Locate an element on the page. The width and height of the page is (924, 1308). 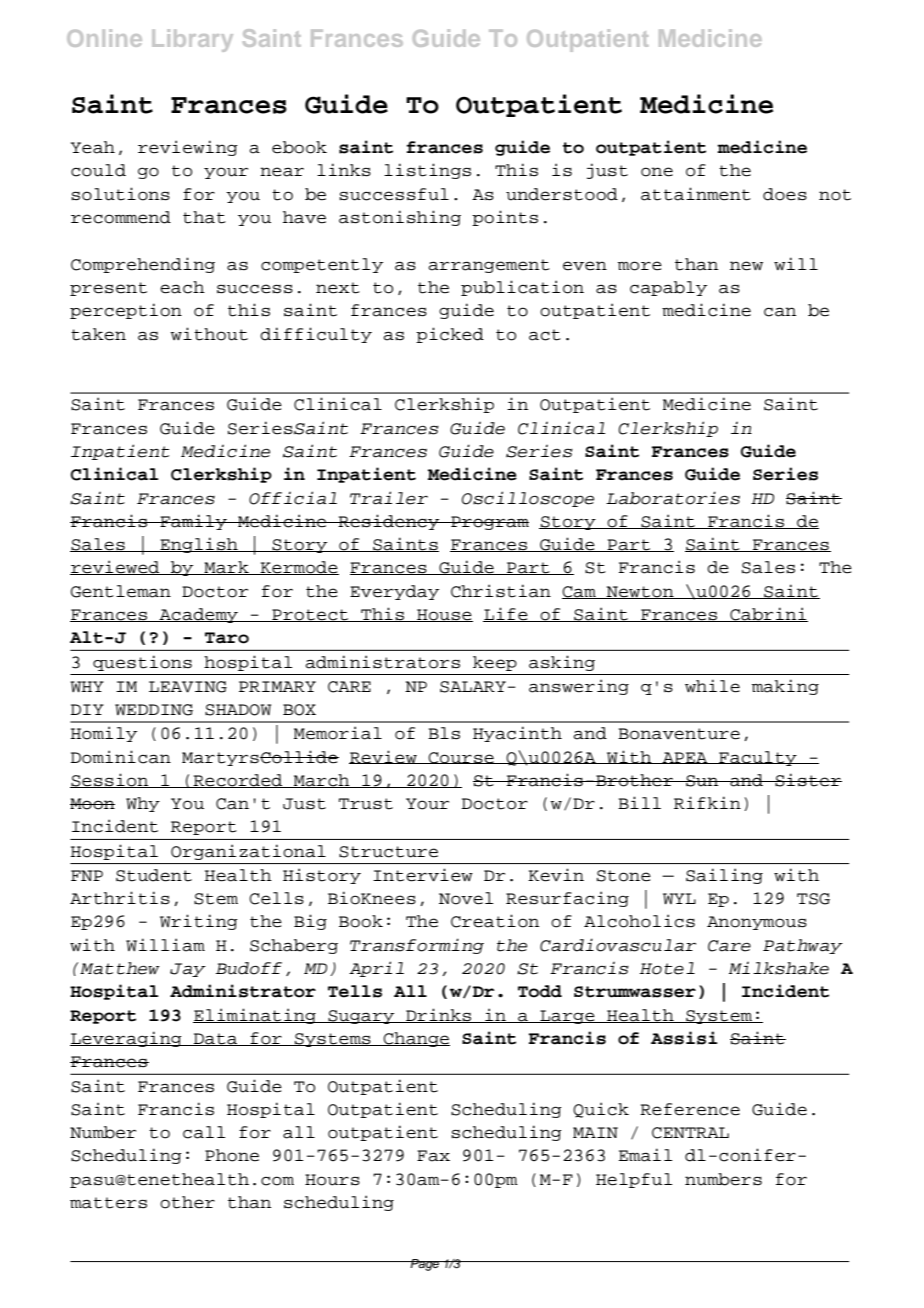
Laboratories is located at coordinates (673, 498).
